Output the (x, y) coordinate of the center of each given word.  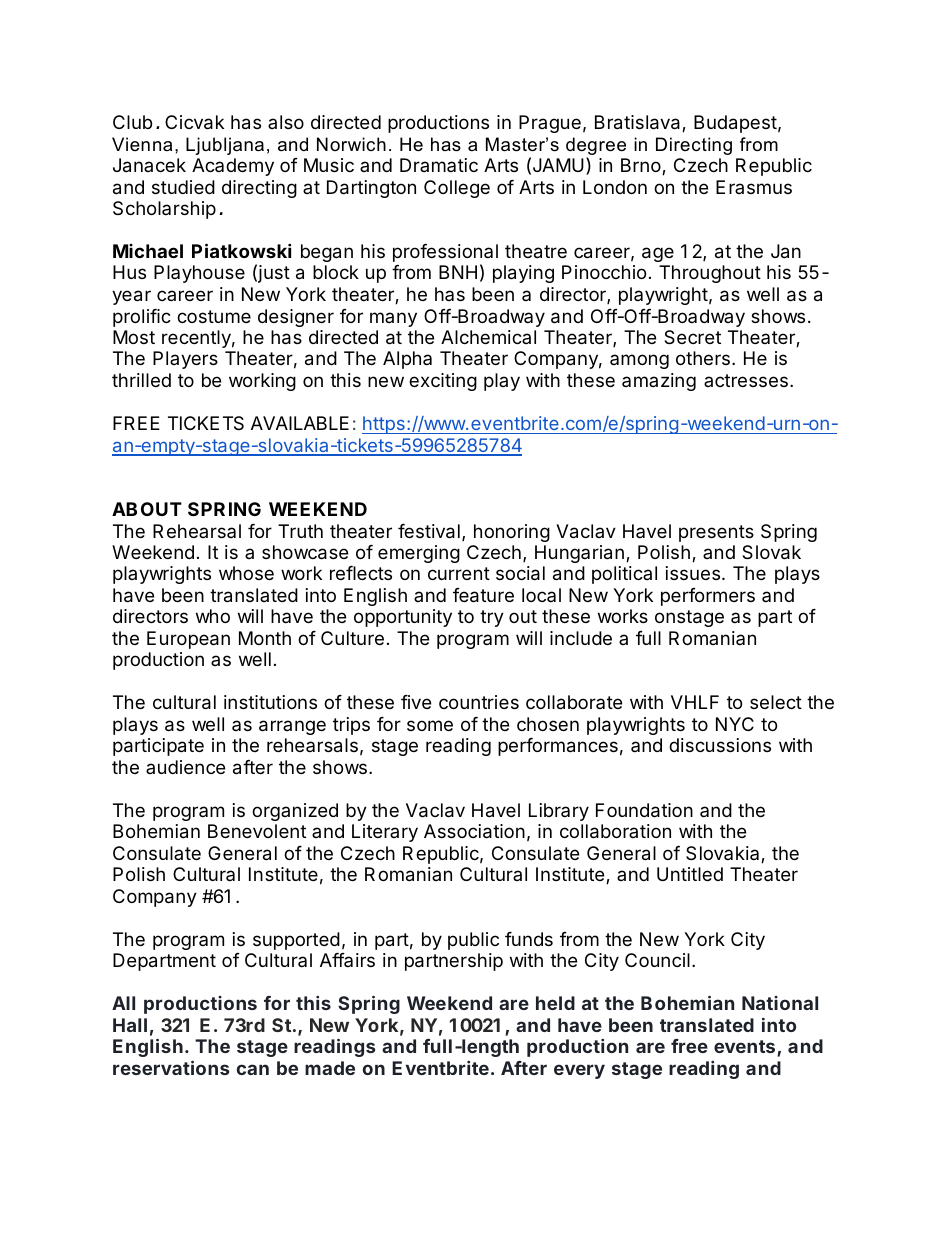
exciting (443, 382)
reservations (171, 1067)
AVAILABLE (300, 423)
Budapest (735, 124)
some (430, 725)
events (746, 1048)
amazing (659, 382)
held (555, 1003)
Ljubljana (225, 146)
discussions (720, 745)
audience (185, 767)
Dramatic (439, 165)
